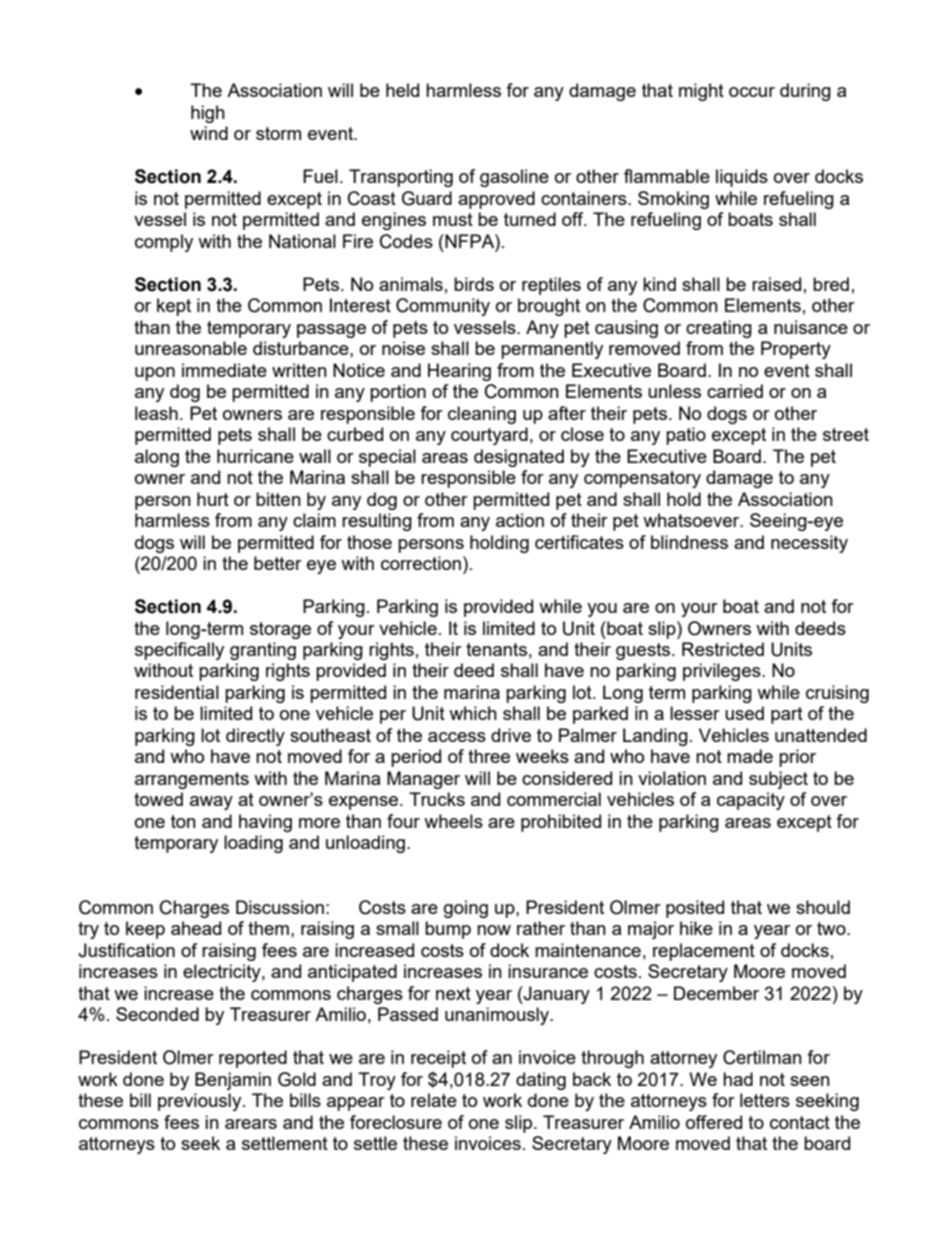  I want to click on courtyard, so click(489, 436).
